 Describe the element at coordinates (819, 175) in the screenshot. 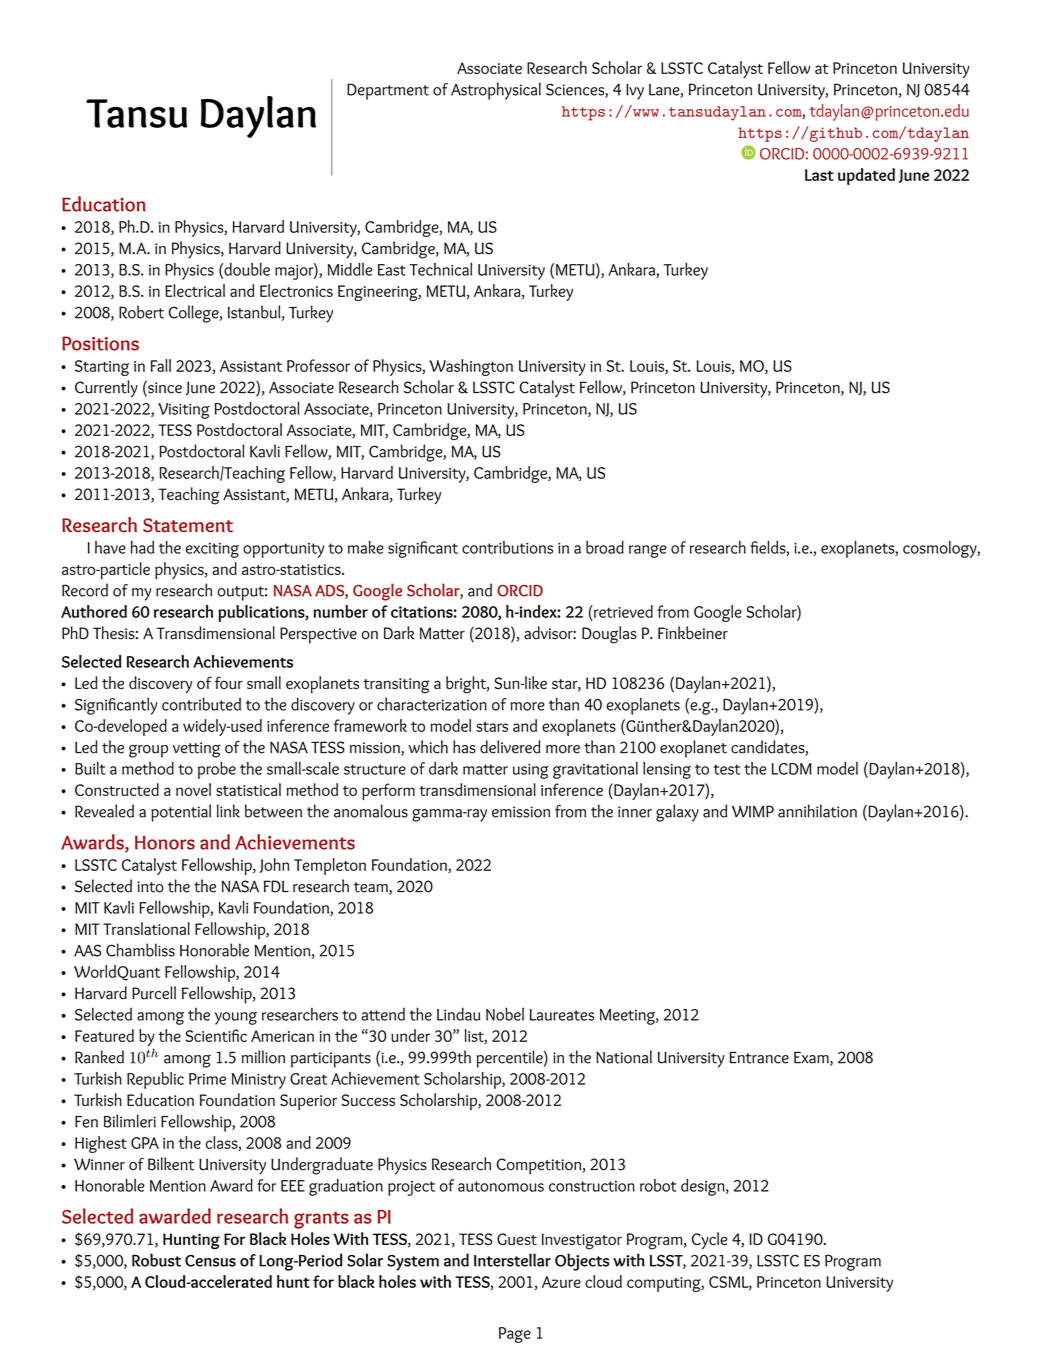

I see `Last` at that location.
